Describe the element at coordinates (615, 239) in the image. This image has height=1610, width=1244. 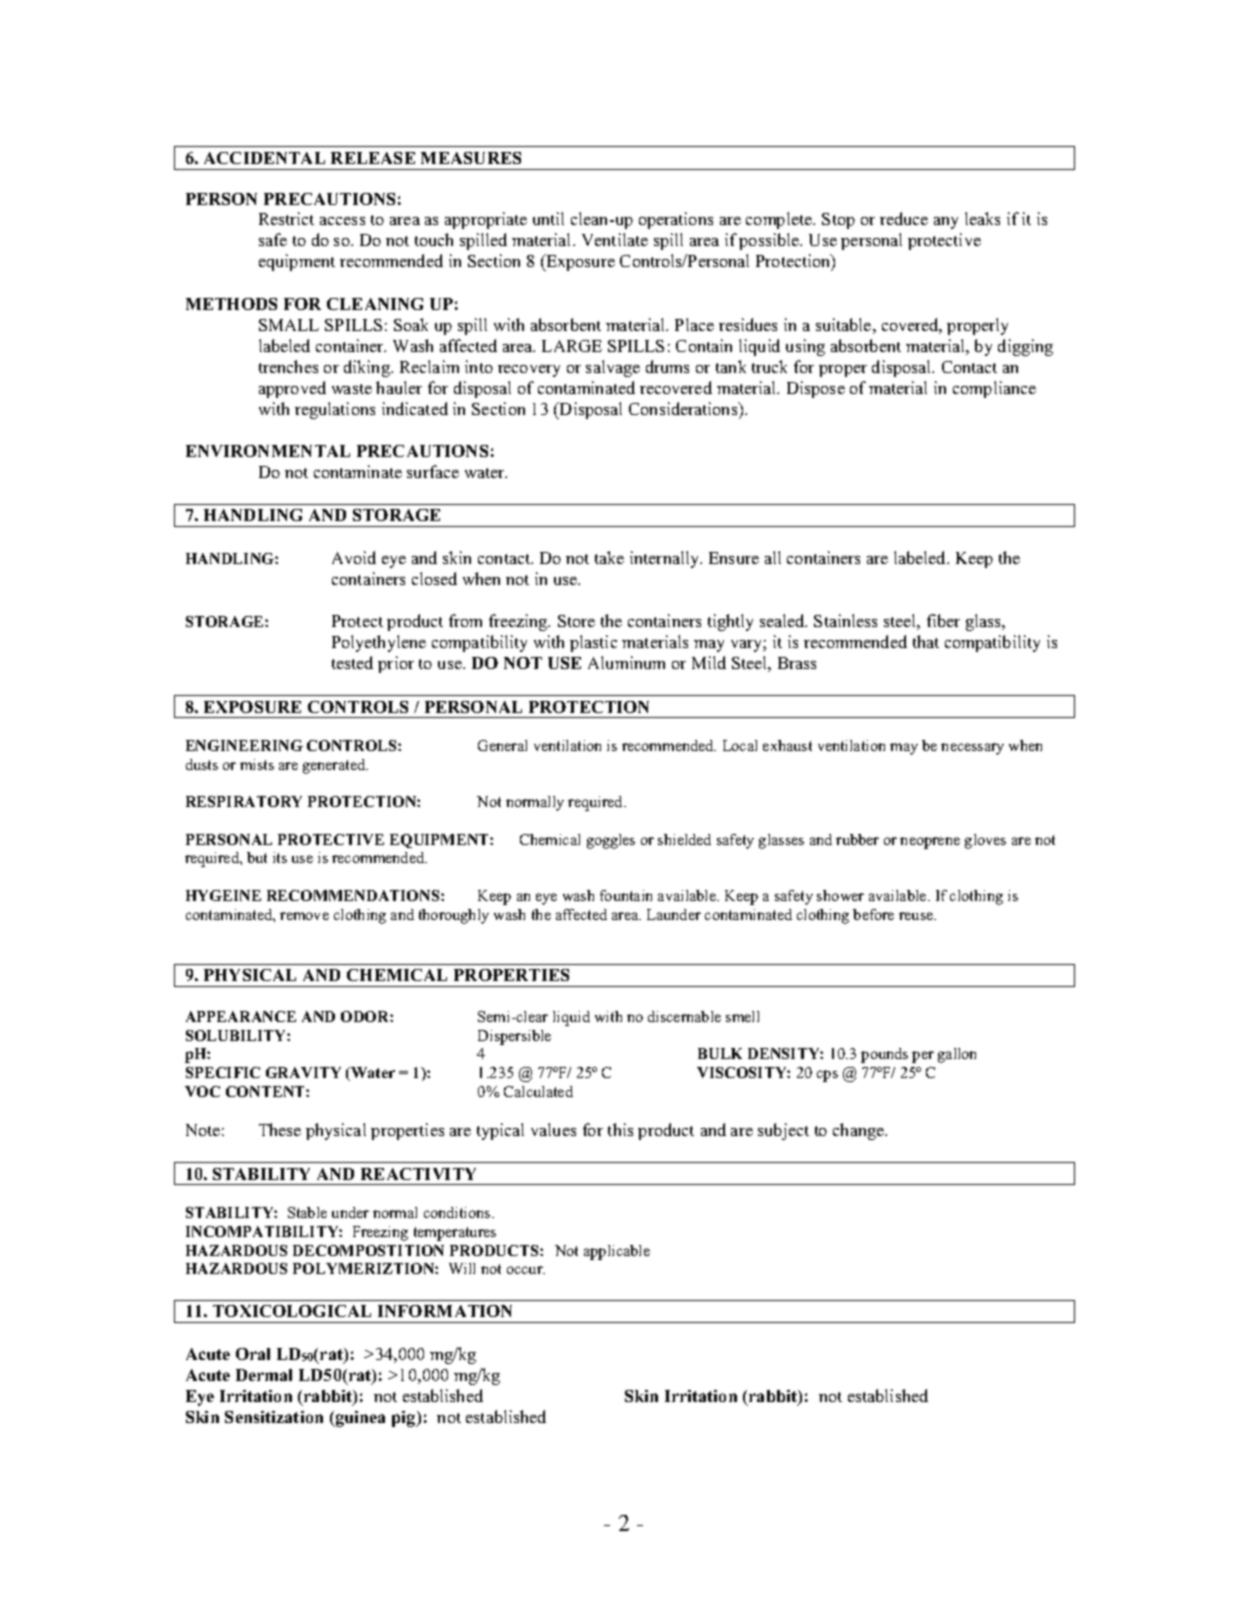
I see `Ventilate` at that location.
